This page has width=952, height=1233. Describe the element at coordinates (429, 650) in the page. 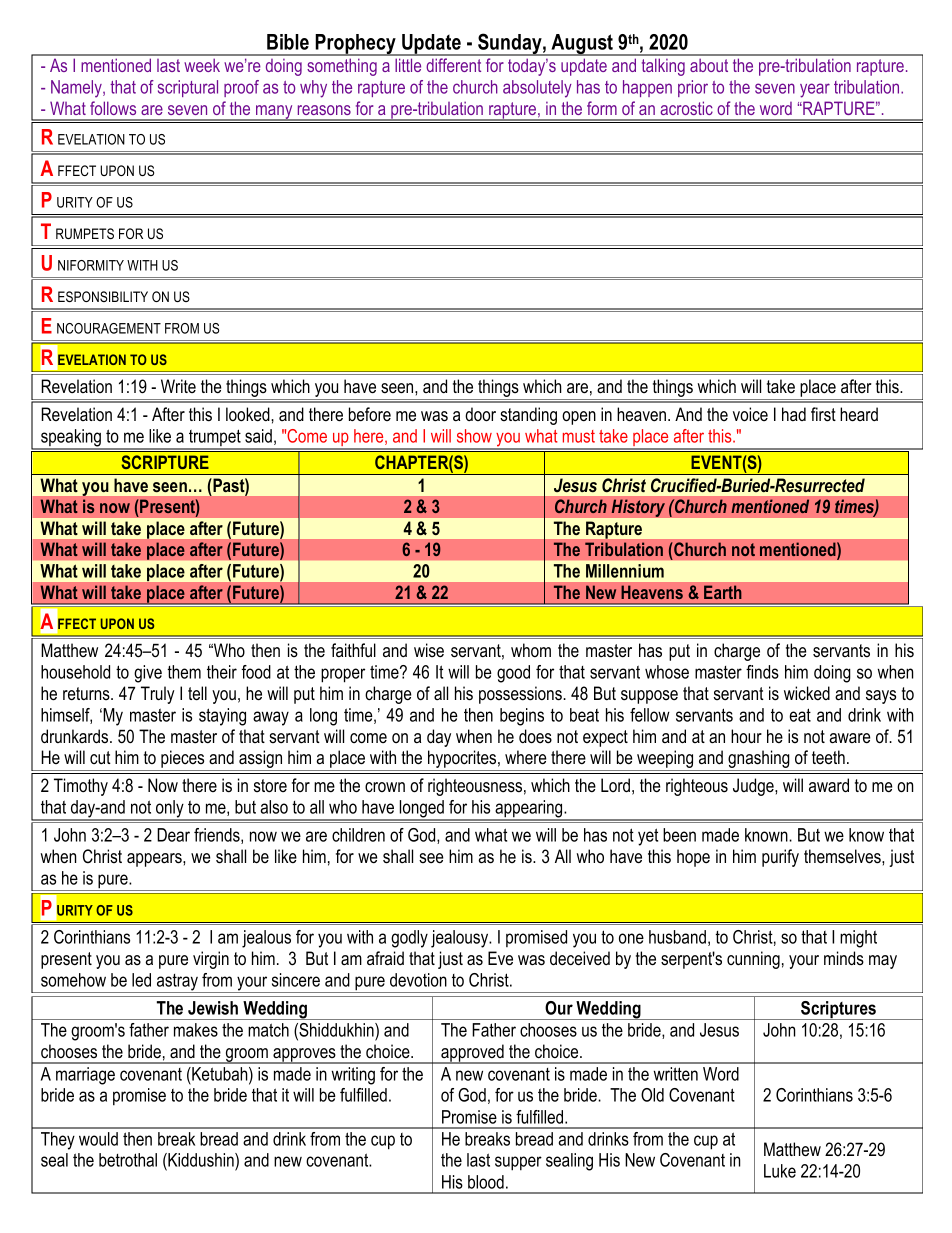

I see `wise` at that location.
